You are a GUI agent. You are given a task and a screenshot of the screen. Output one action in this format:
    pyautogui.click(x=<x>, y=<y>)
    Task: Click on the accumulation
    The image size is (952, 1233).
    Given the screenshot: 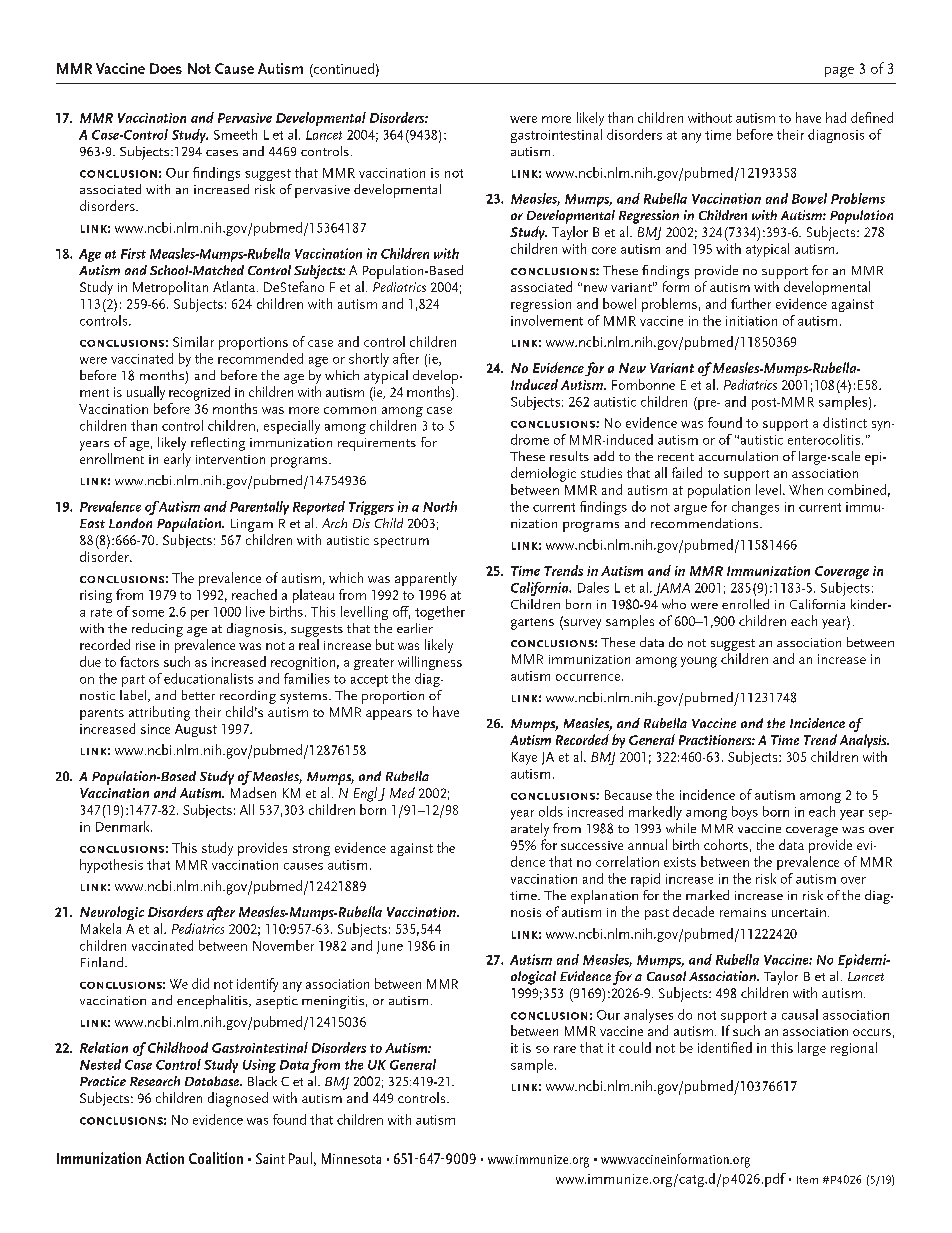 What is the action you would take?
    pyautogui.click(x=738, y=456)
